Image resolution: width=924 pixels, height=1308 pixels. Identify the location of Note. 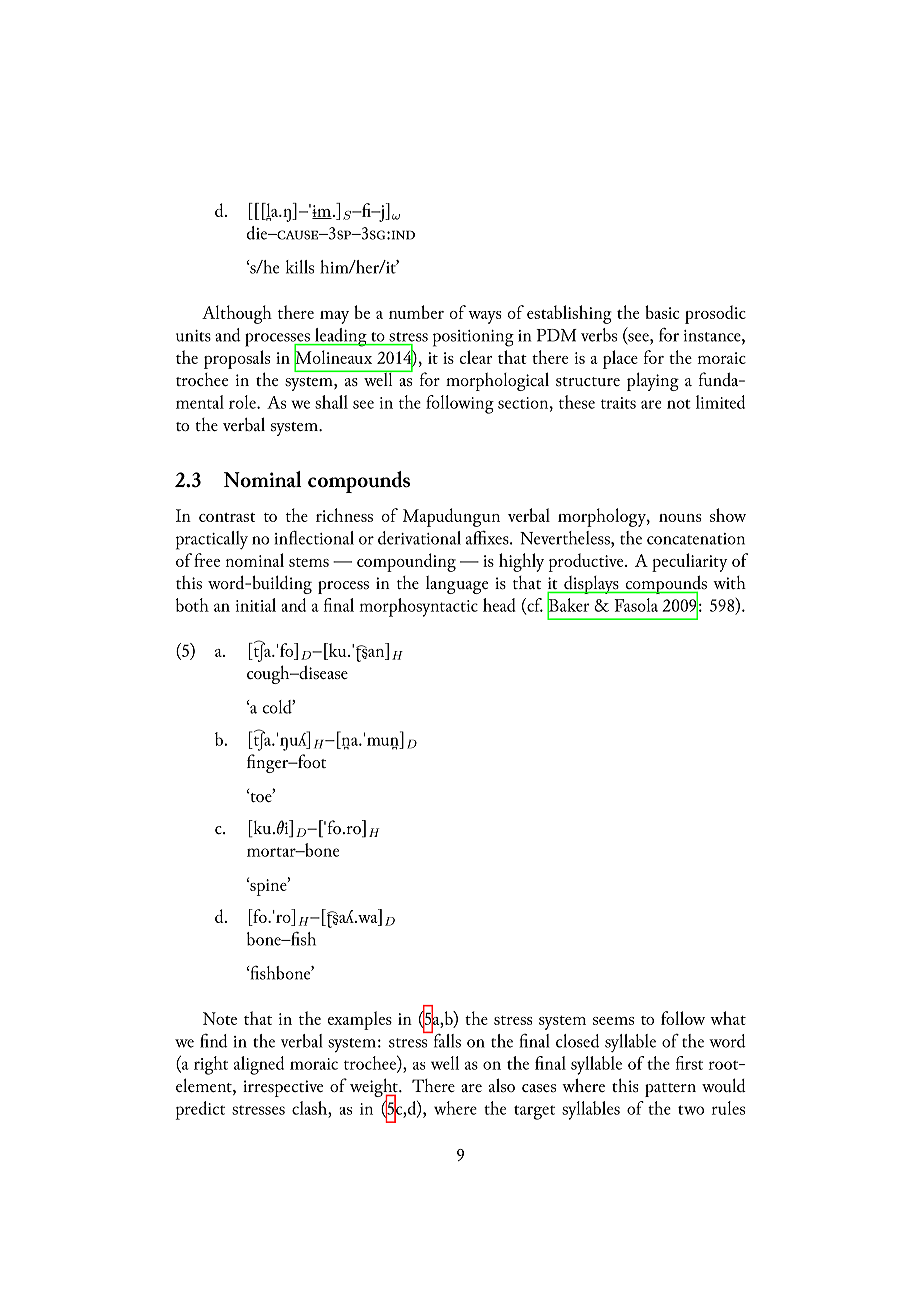
(220, 1018).
